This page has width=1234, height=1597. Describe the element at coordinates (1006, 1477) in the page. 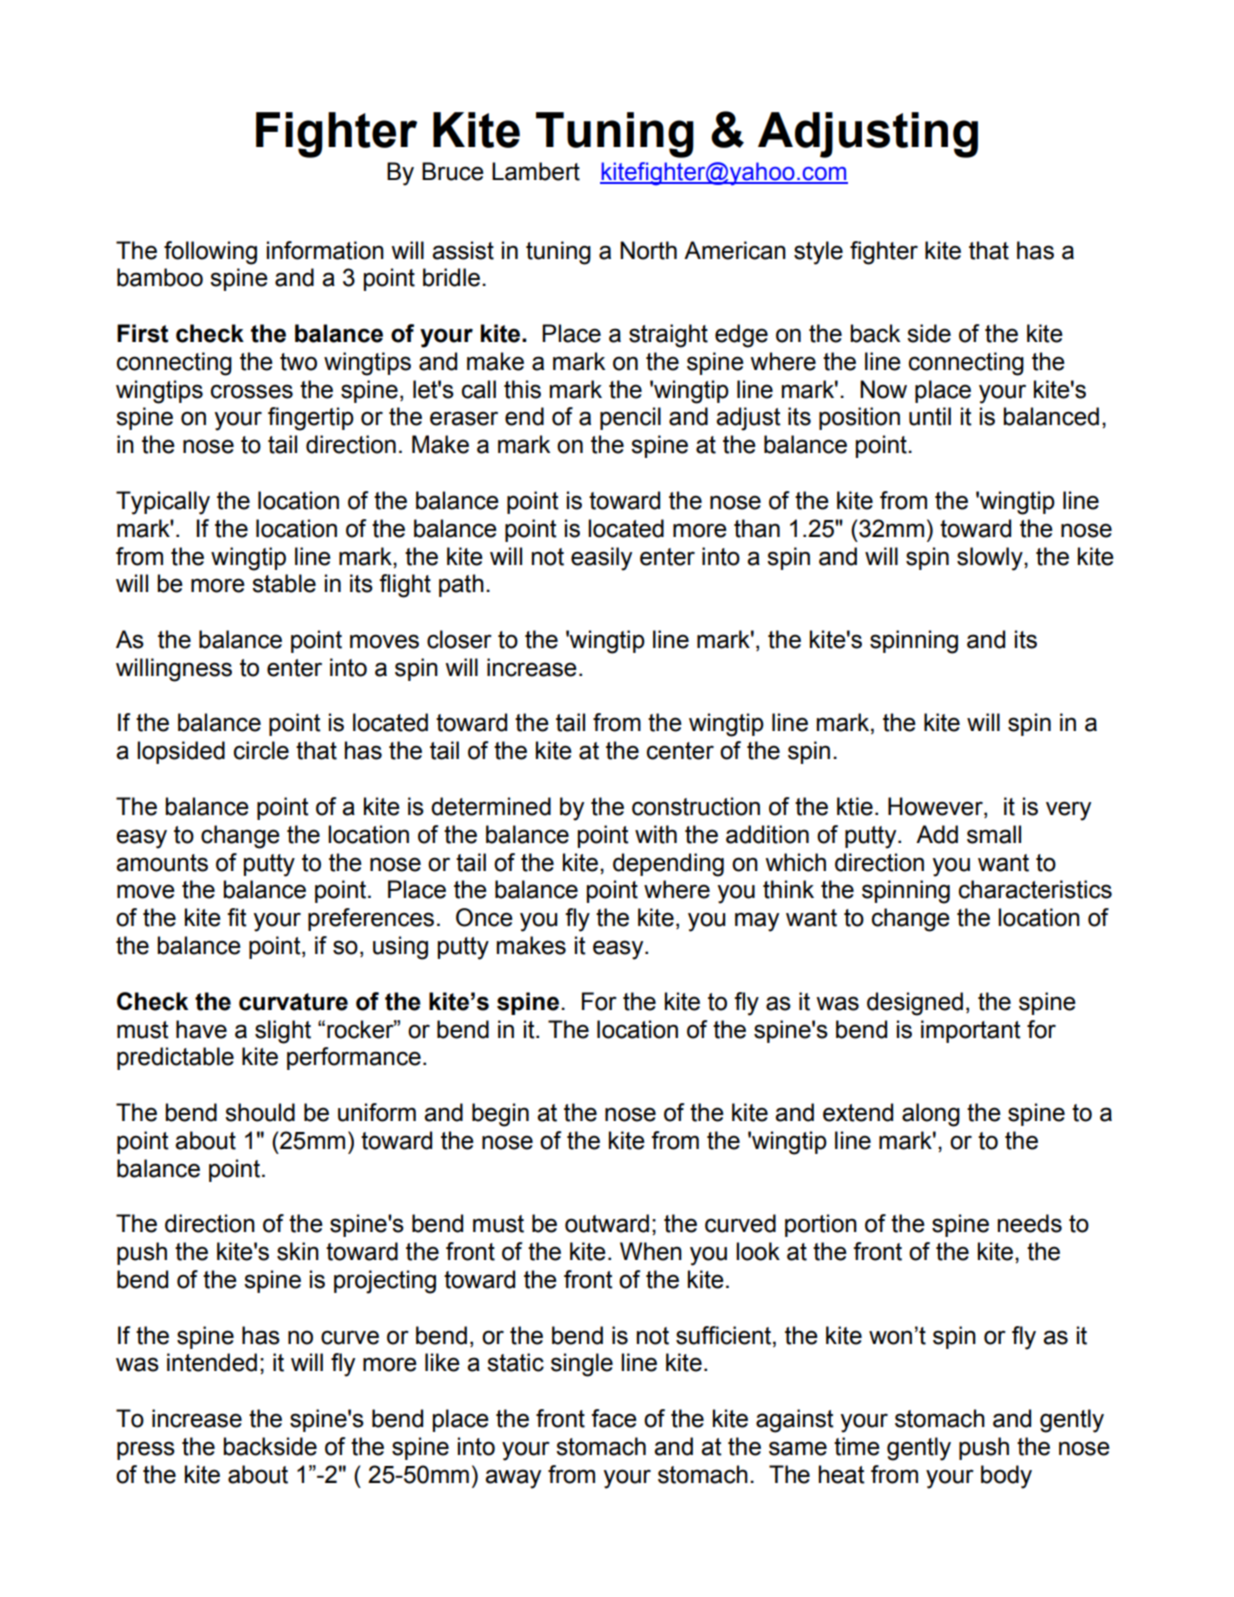

I see `body` at that location.
